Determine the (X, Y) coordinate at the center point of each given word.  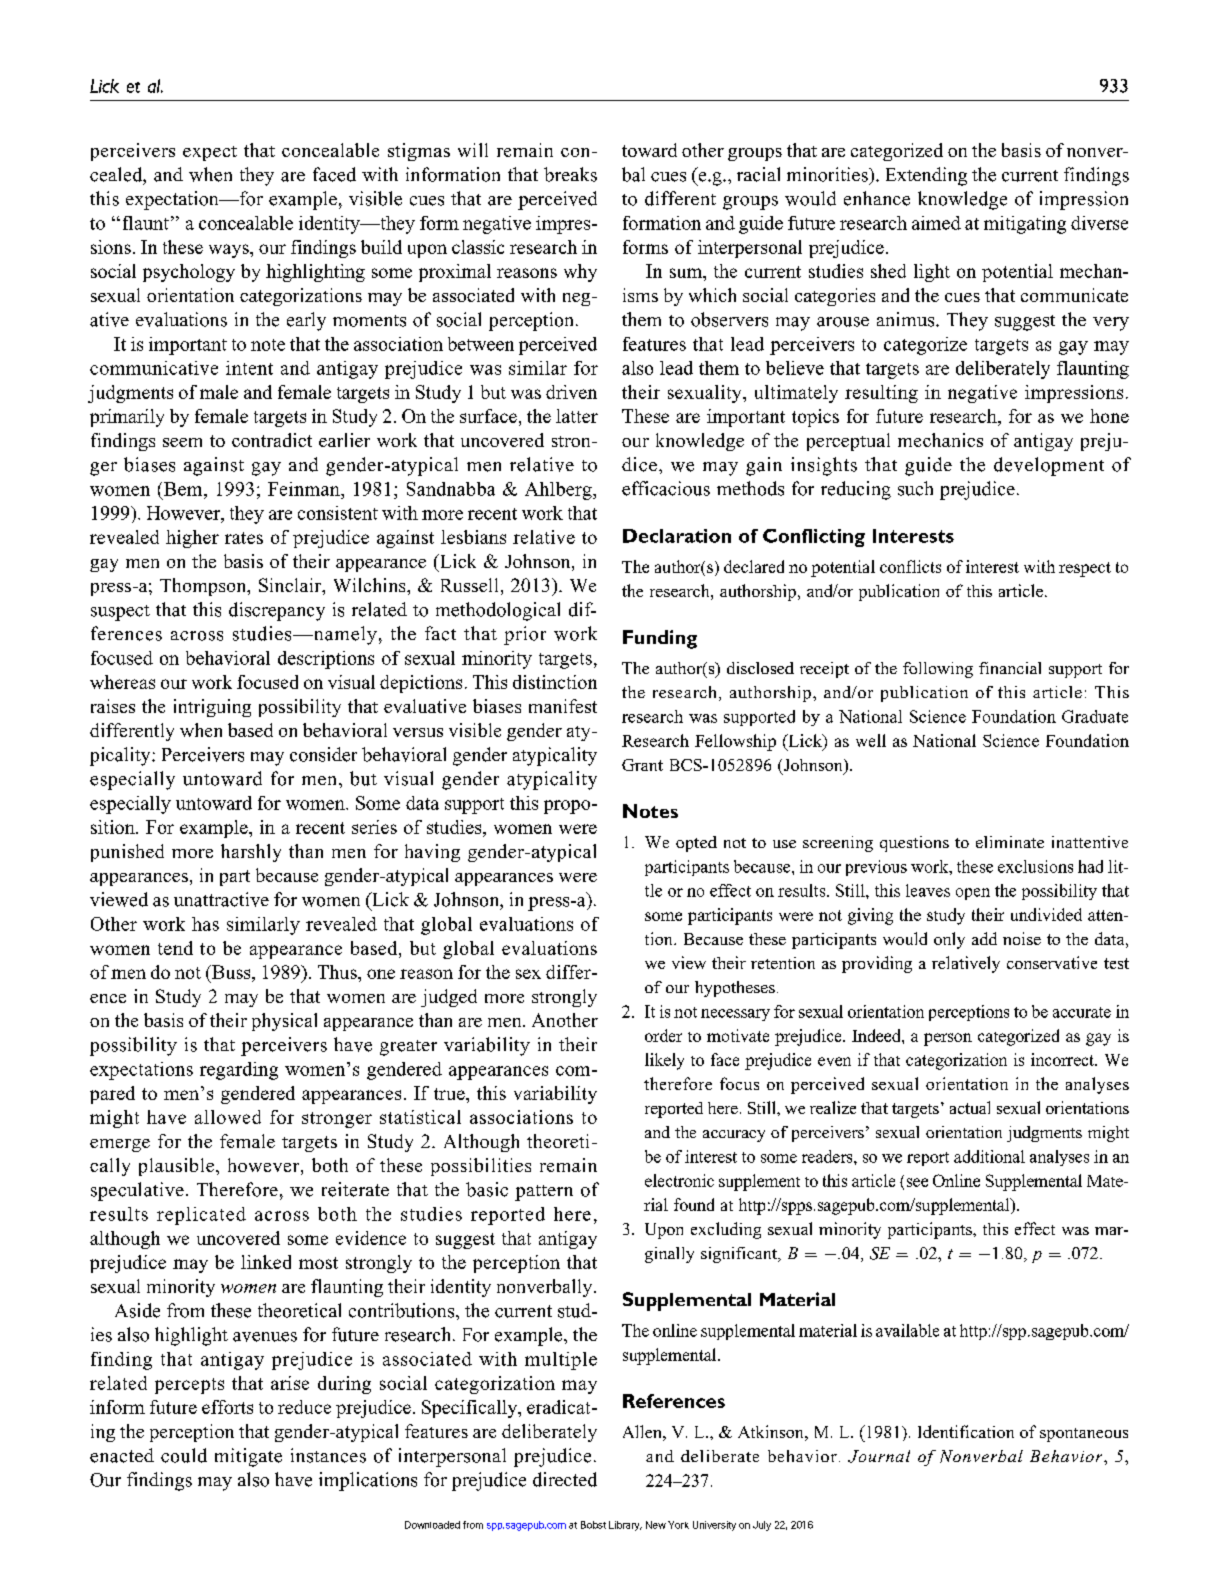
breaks (570, 174)
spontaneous (1084, 1435)
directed (565, 1479)
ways (230, 251)
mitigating (1025, 225)
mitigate (248, 1457)
